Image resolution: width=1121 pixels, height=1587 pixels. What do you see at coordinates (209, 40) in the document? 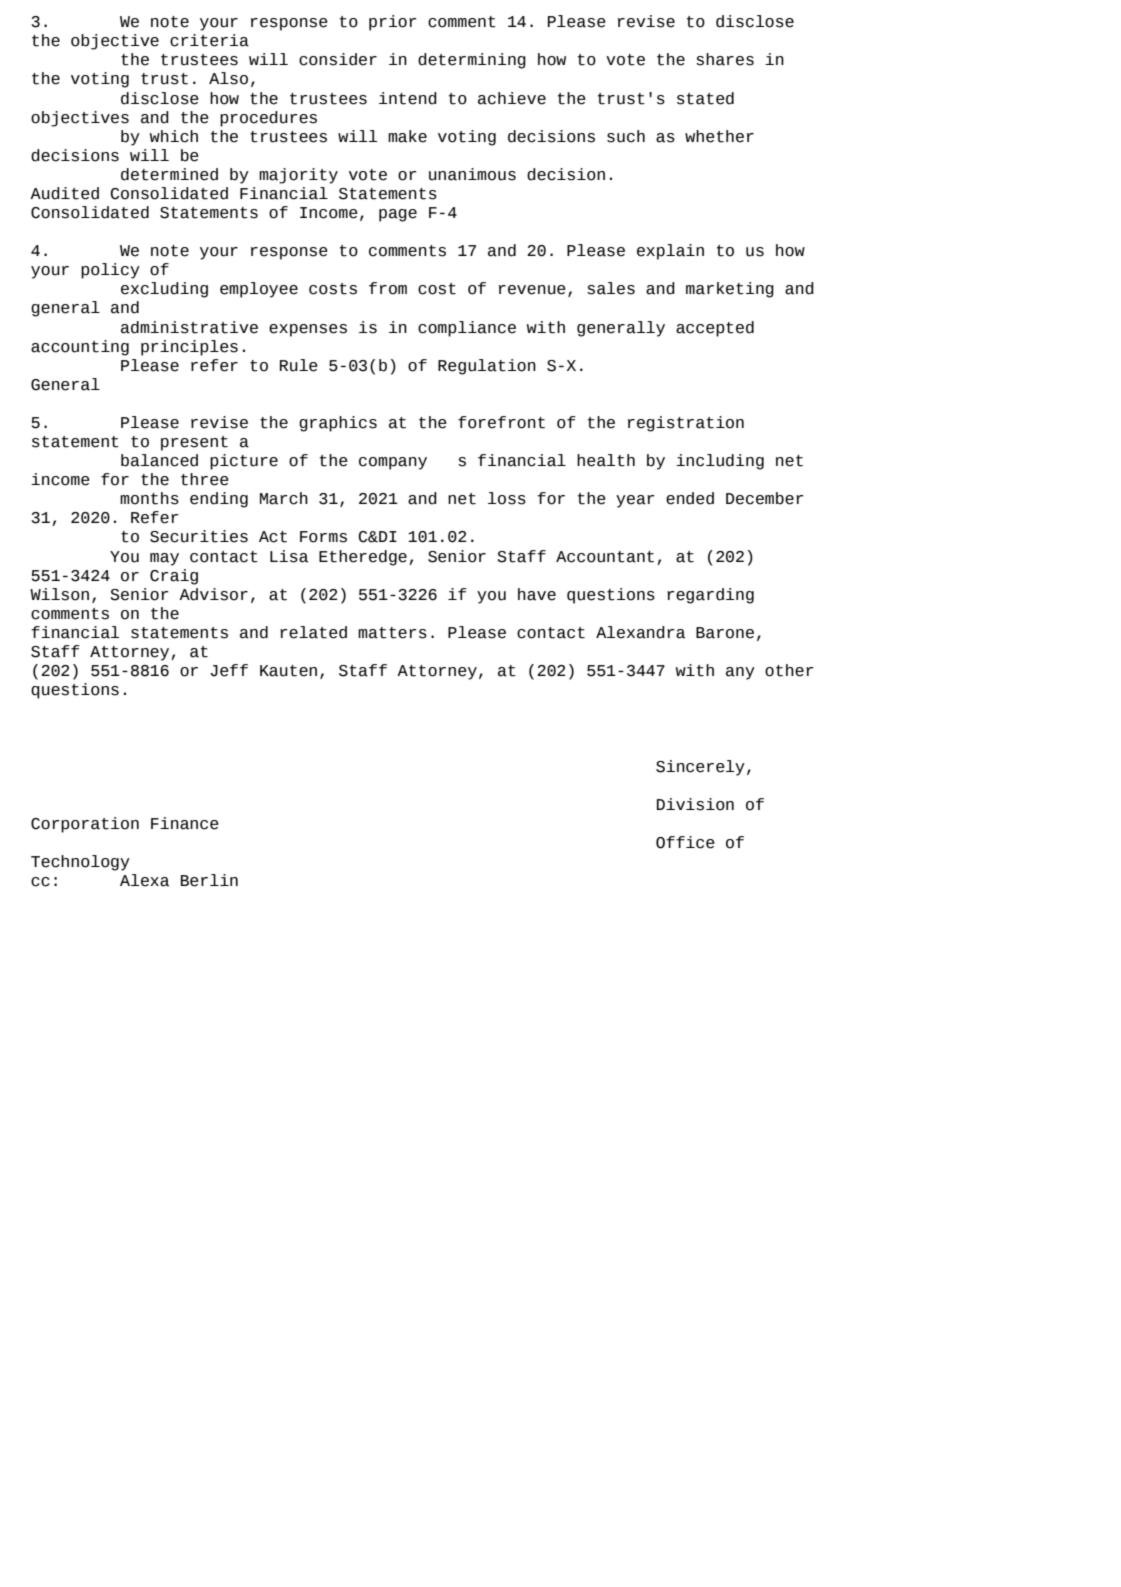
I see `criteria` at bounding box center [209, 40].
